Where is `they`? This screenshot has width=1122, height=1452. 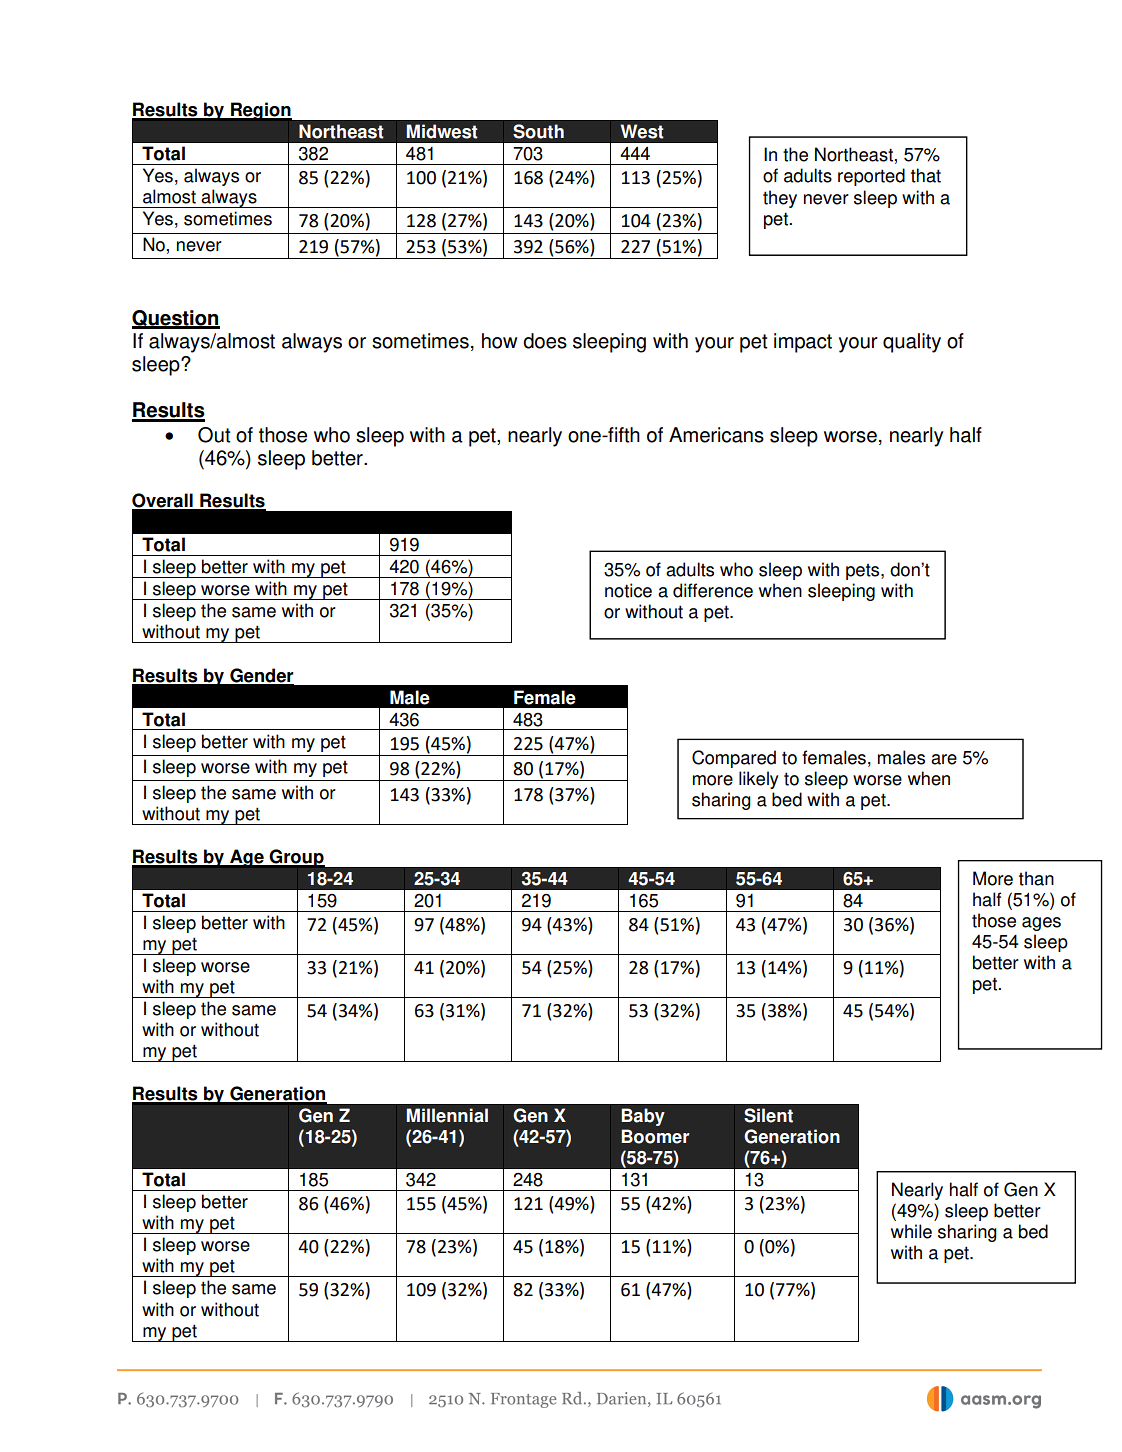
they is located at coordinates (780, 199).
